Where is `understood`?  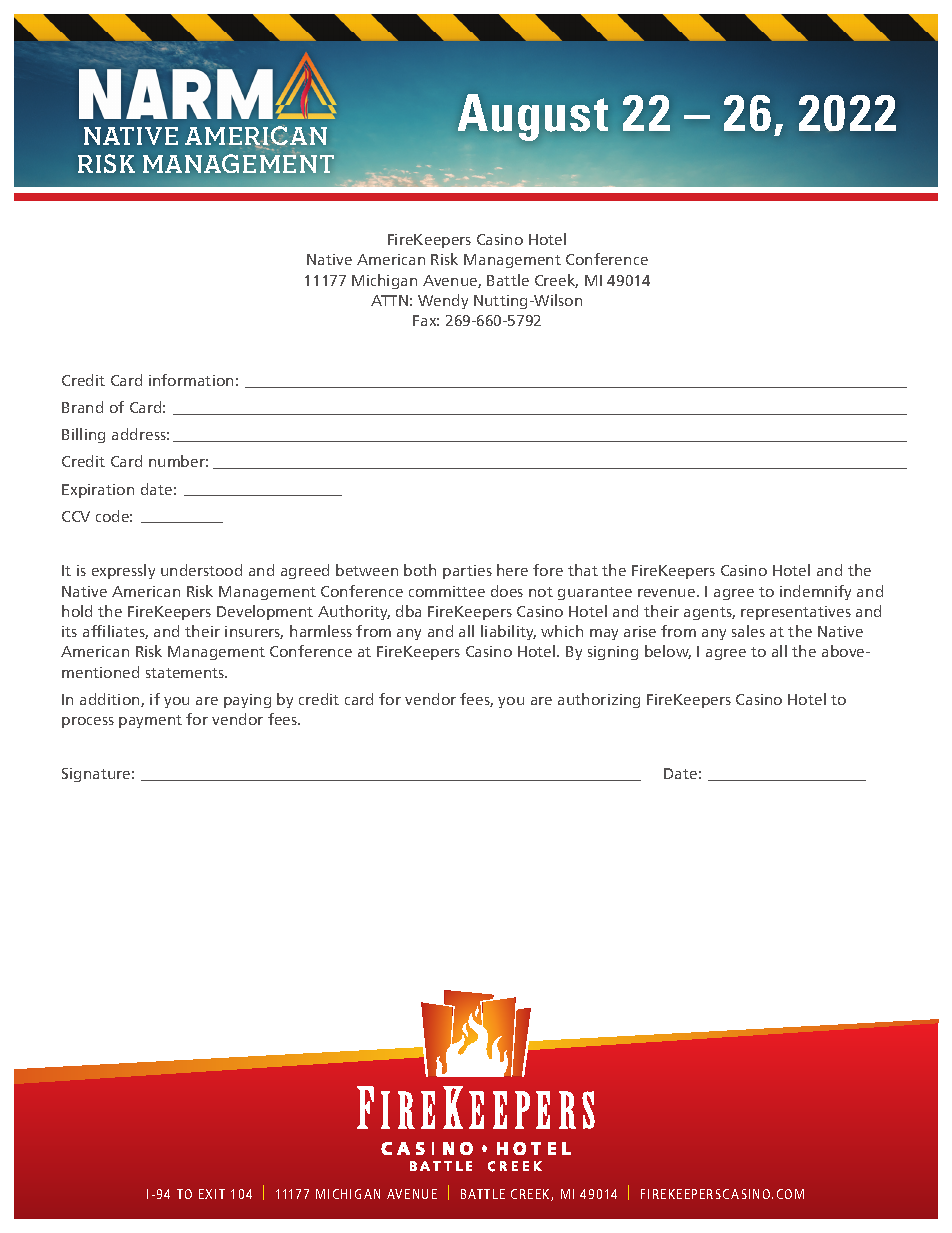
understood is located at coordinates (201, 570).
